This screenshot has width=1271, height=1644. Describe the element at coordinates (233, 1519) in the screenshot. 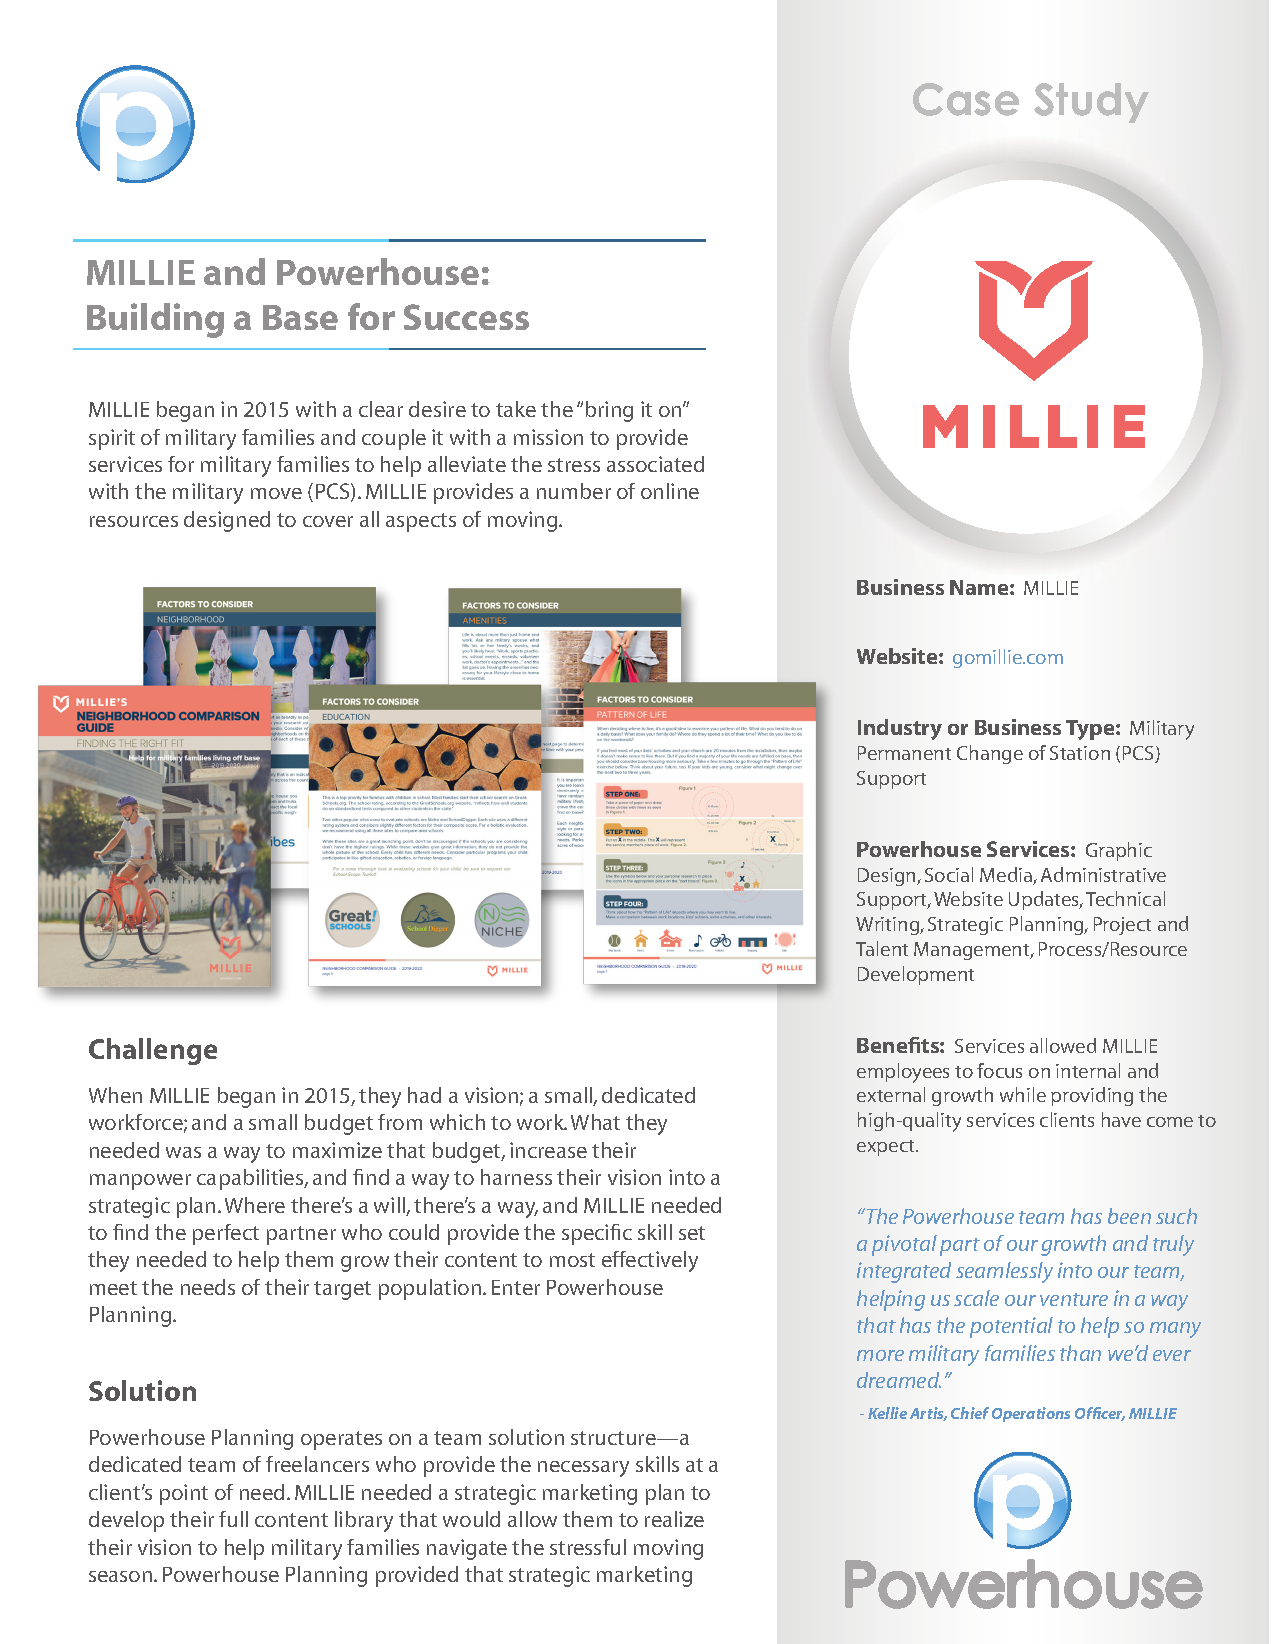

I see `full` at that location.
